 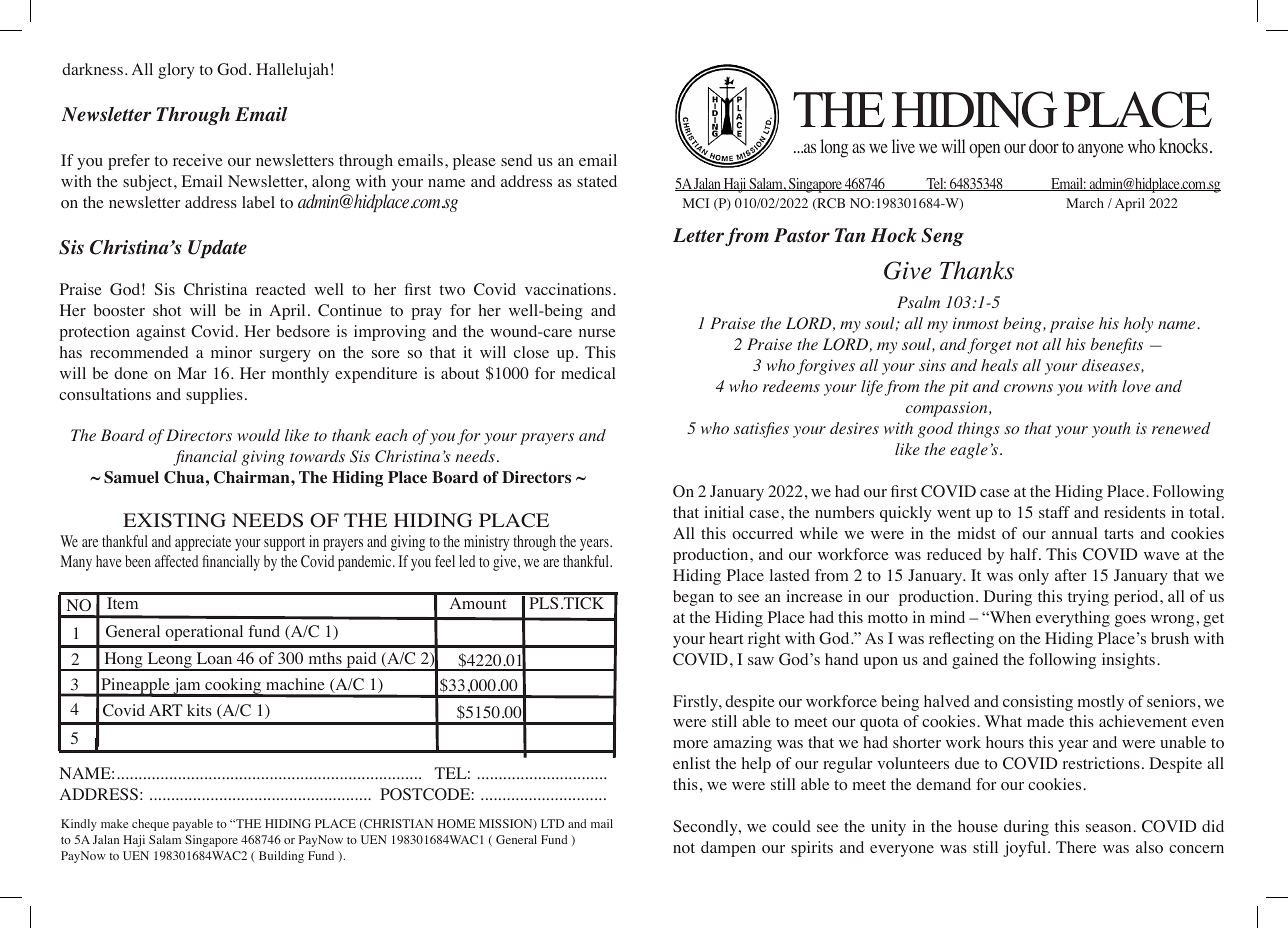 I want to click on Secondly, so click(x=706, y=828).
